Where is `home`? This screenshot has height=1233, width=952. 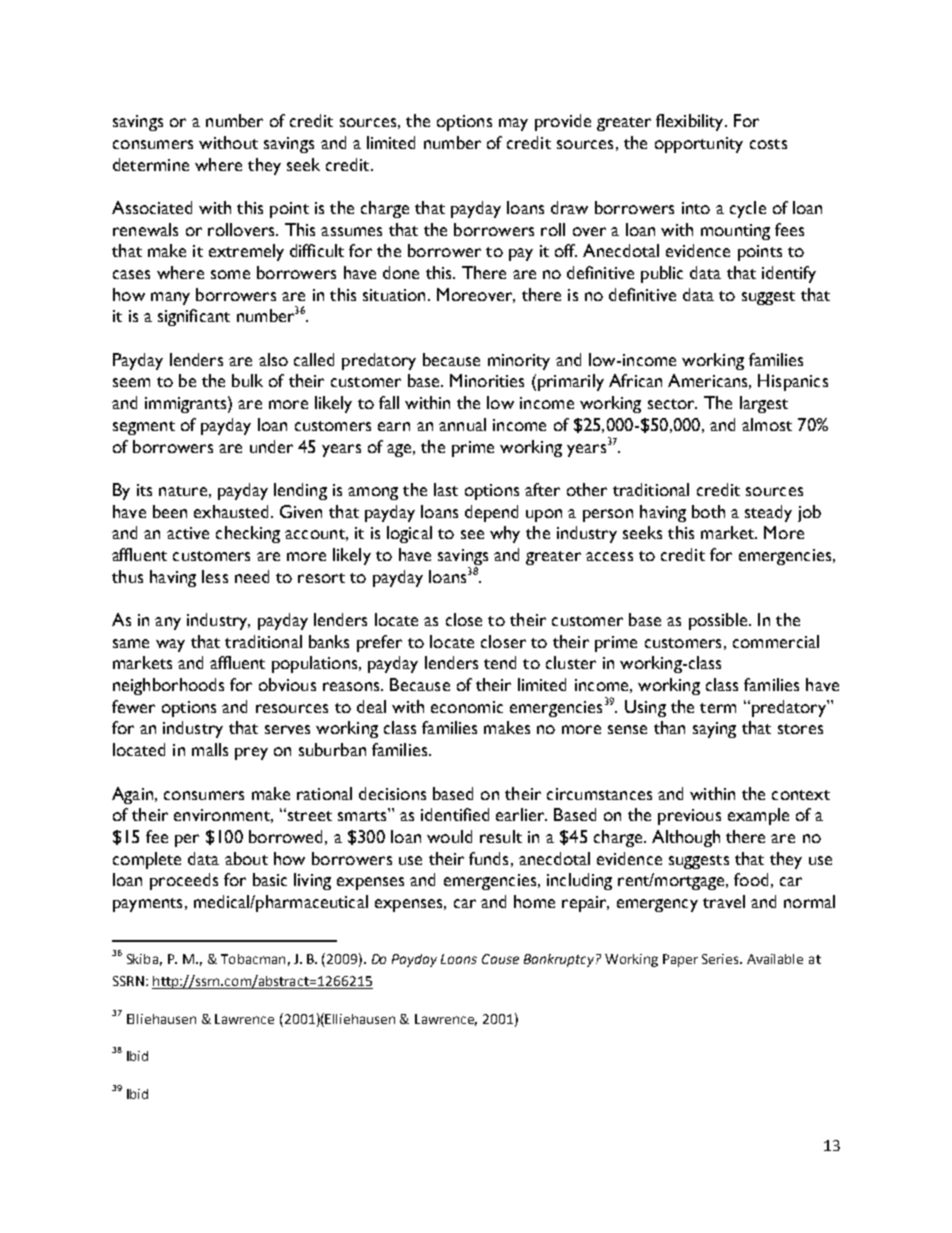 home is located at coordinates (534, 901).
